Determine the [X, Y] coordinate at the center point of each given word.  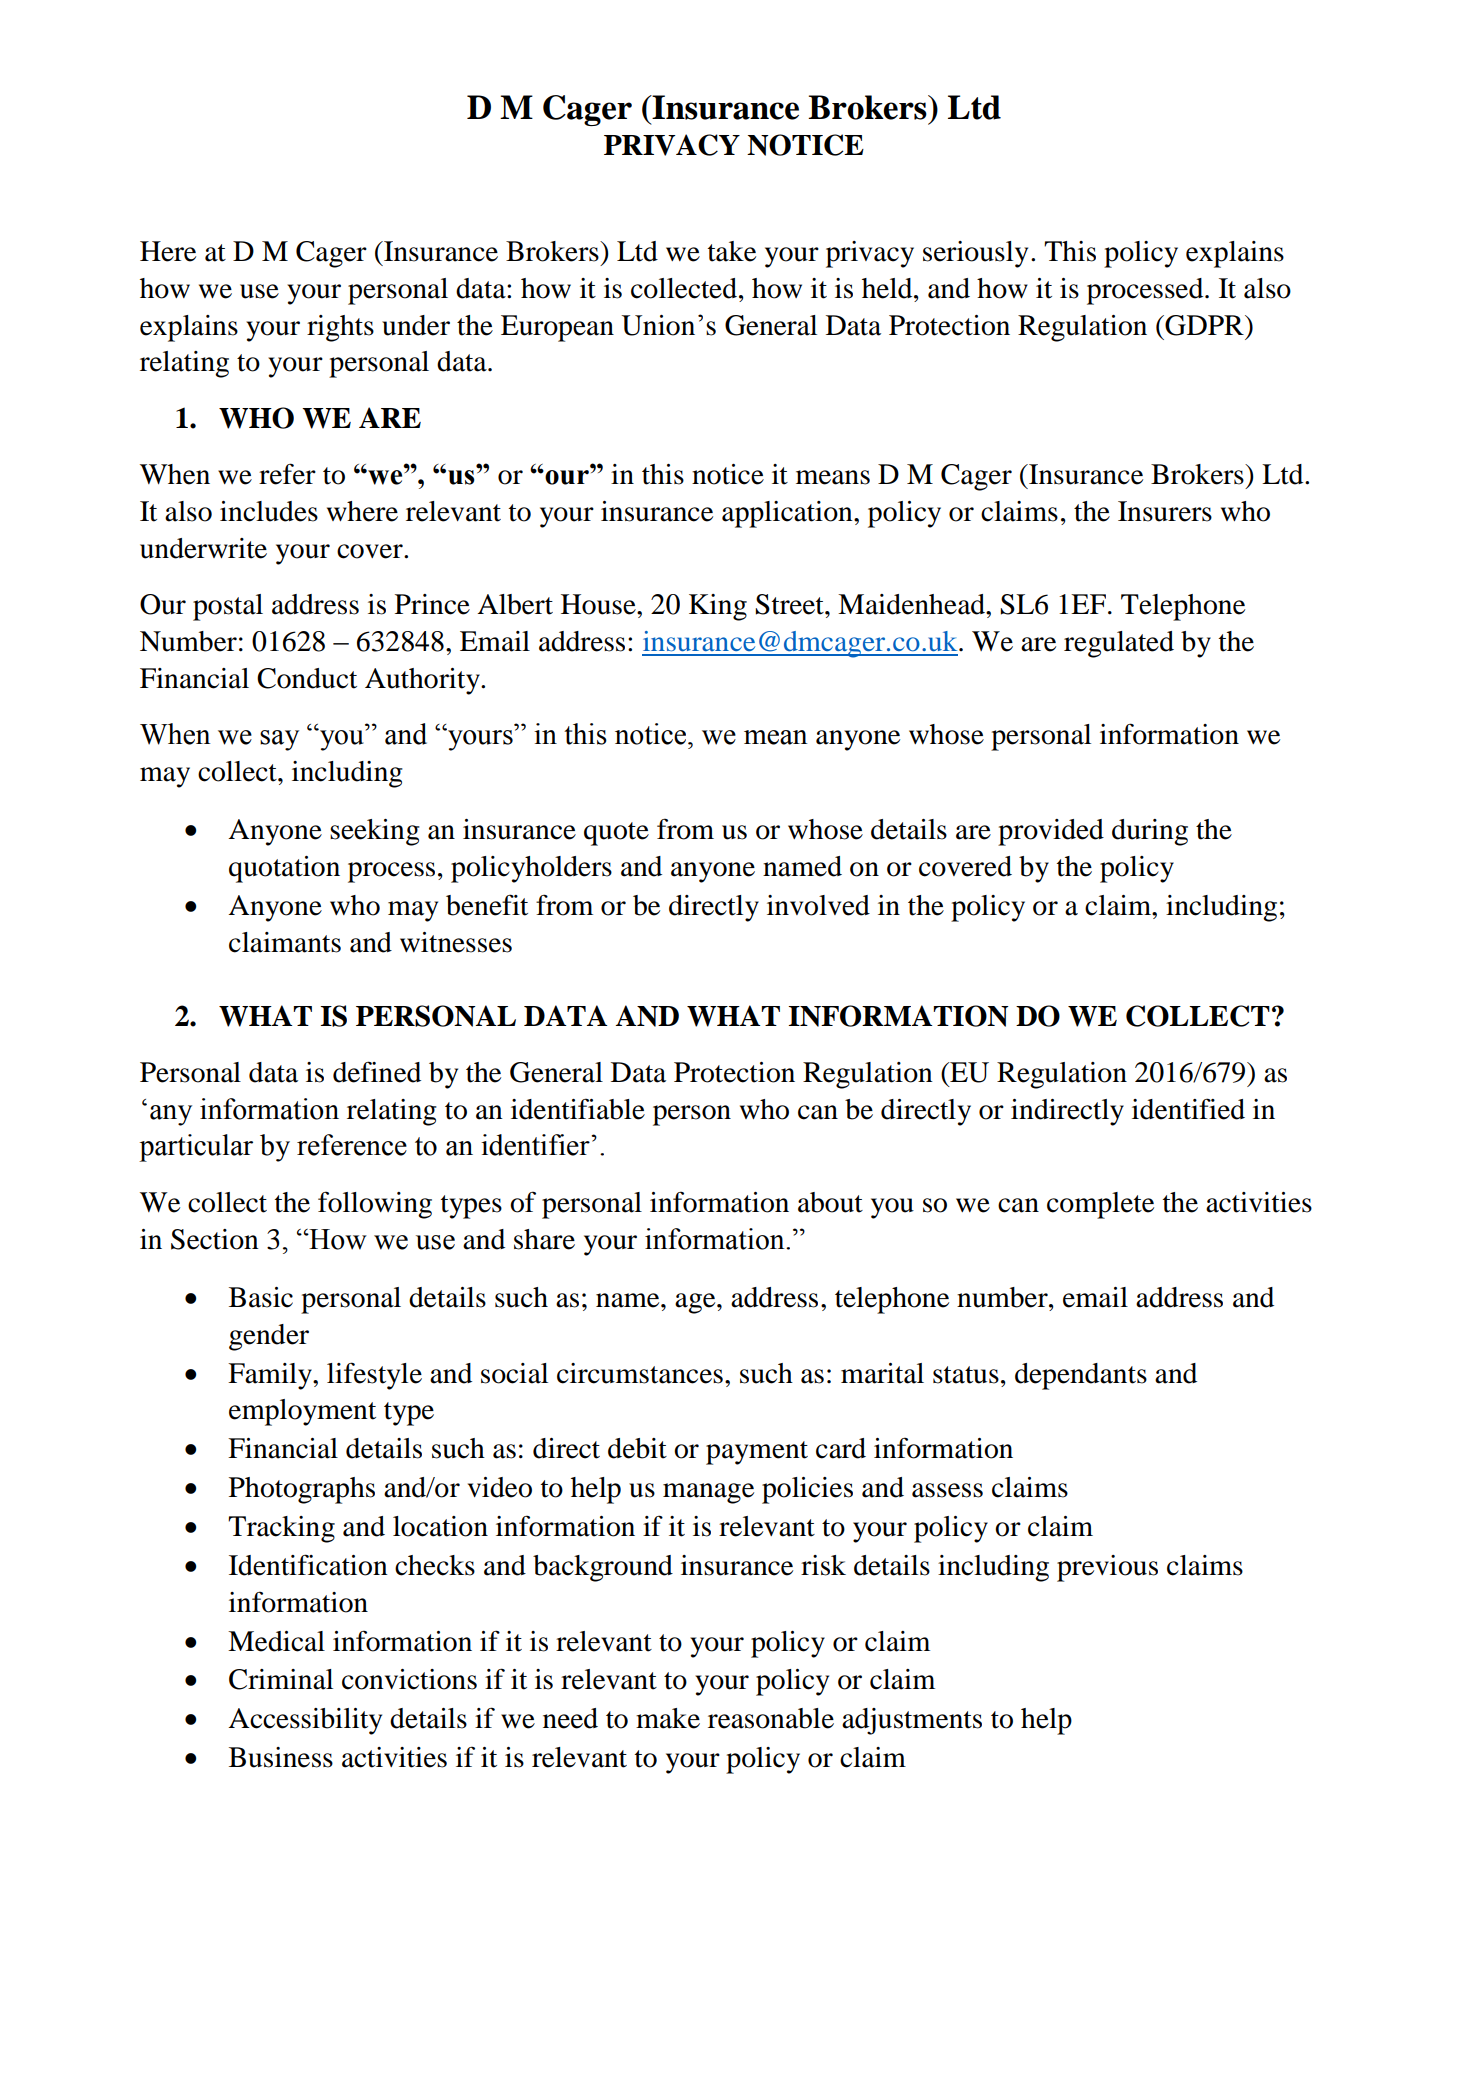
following [375, 1205]
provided [1051, 832]
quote [616, 834]
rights [340, 328]
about [830, 1202]
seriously [975, 254]
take [732, 251]
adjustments [912, 1721]
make [668, 1718]
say [279, 740]
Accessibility [305, 1721]
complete [1100, 1205]
